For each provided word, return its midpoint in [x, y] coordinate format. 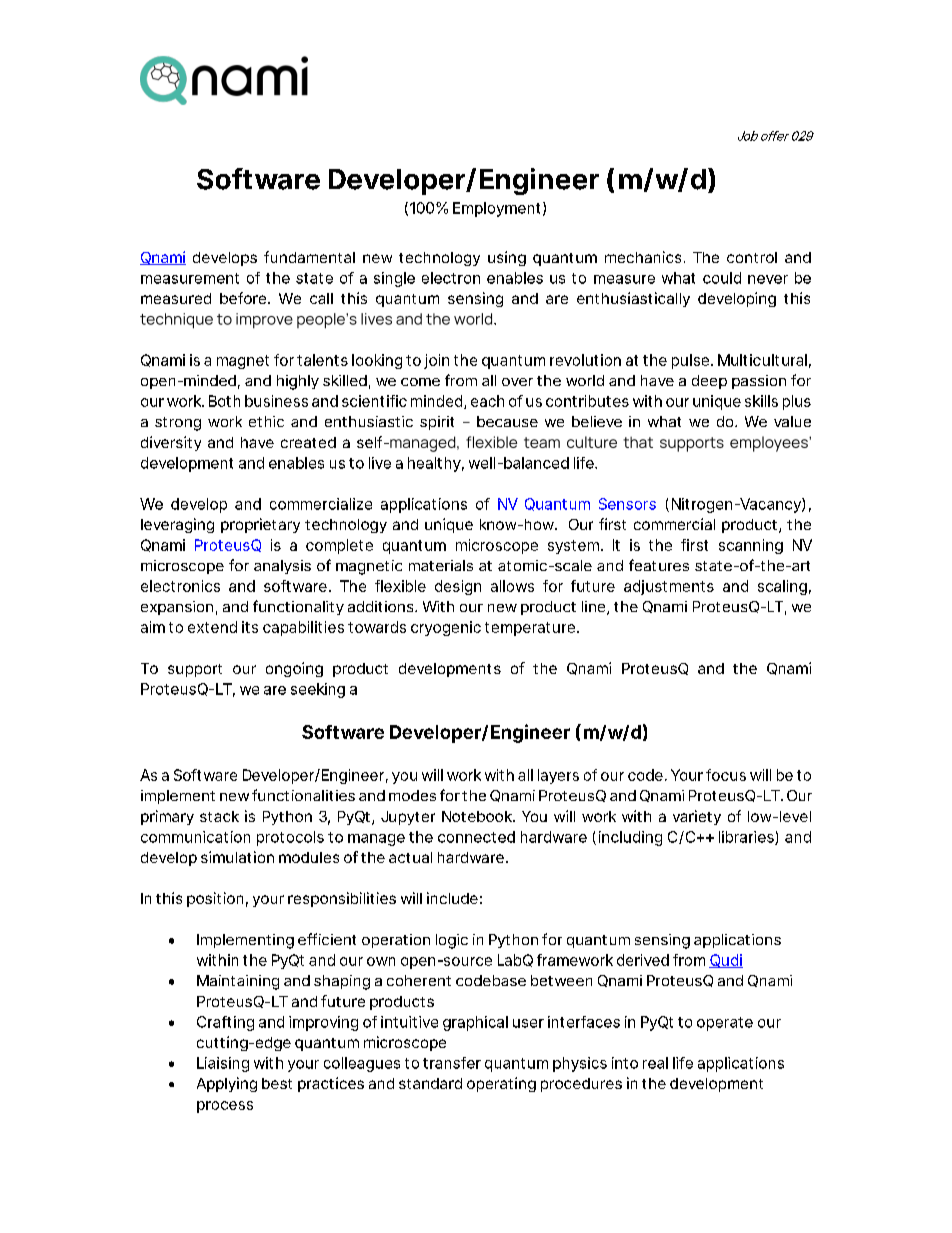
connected [476, 837]
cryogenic [446, 628]
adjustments [669, 587]
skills [761, 401]
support [195, 670]
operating [501, 1084]
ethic [266, 421]
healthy [434, 464]
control [752, 257]
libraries [747, 838]
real [655, 1063]
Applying [227, 1084]
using [507, 258]
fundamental [309, 257]
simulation [237, 857]
